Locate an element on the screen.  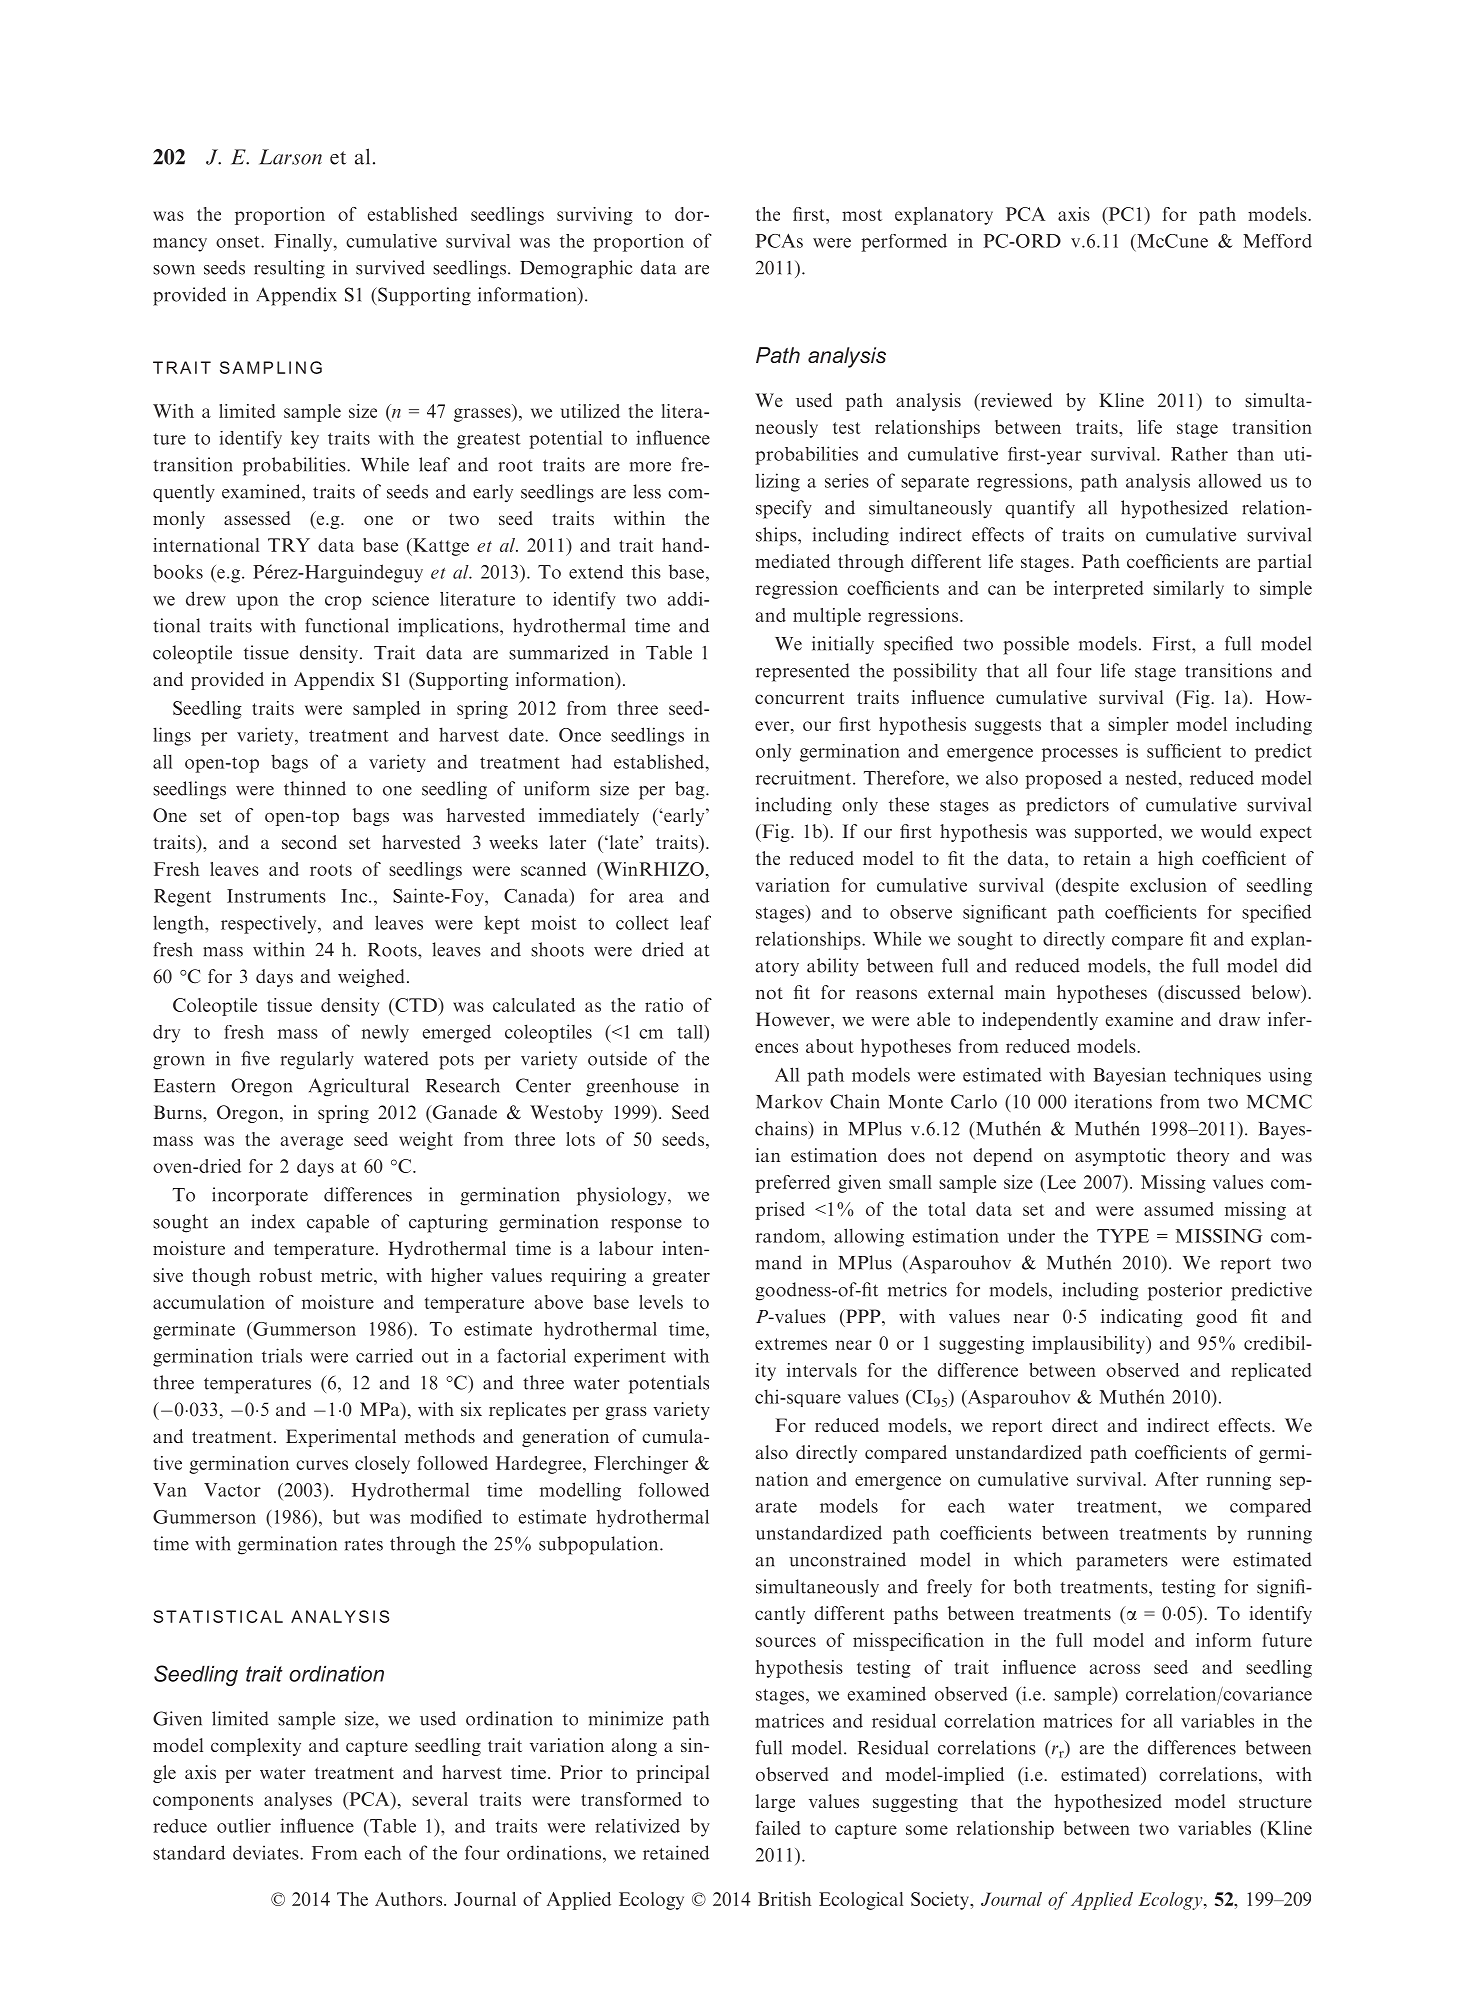
most is located at coordinates (862, 215).
